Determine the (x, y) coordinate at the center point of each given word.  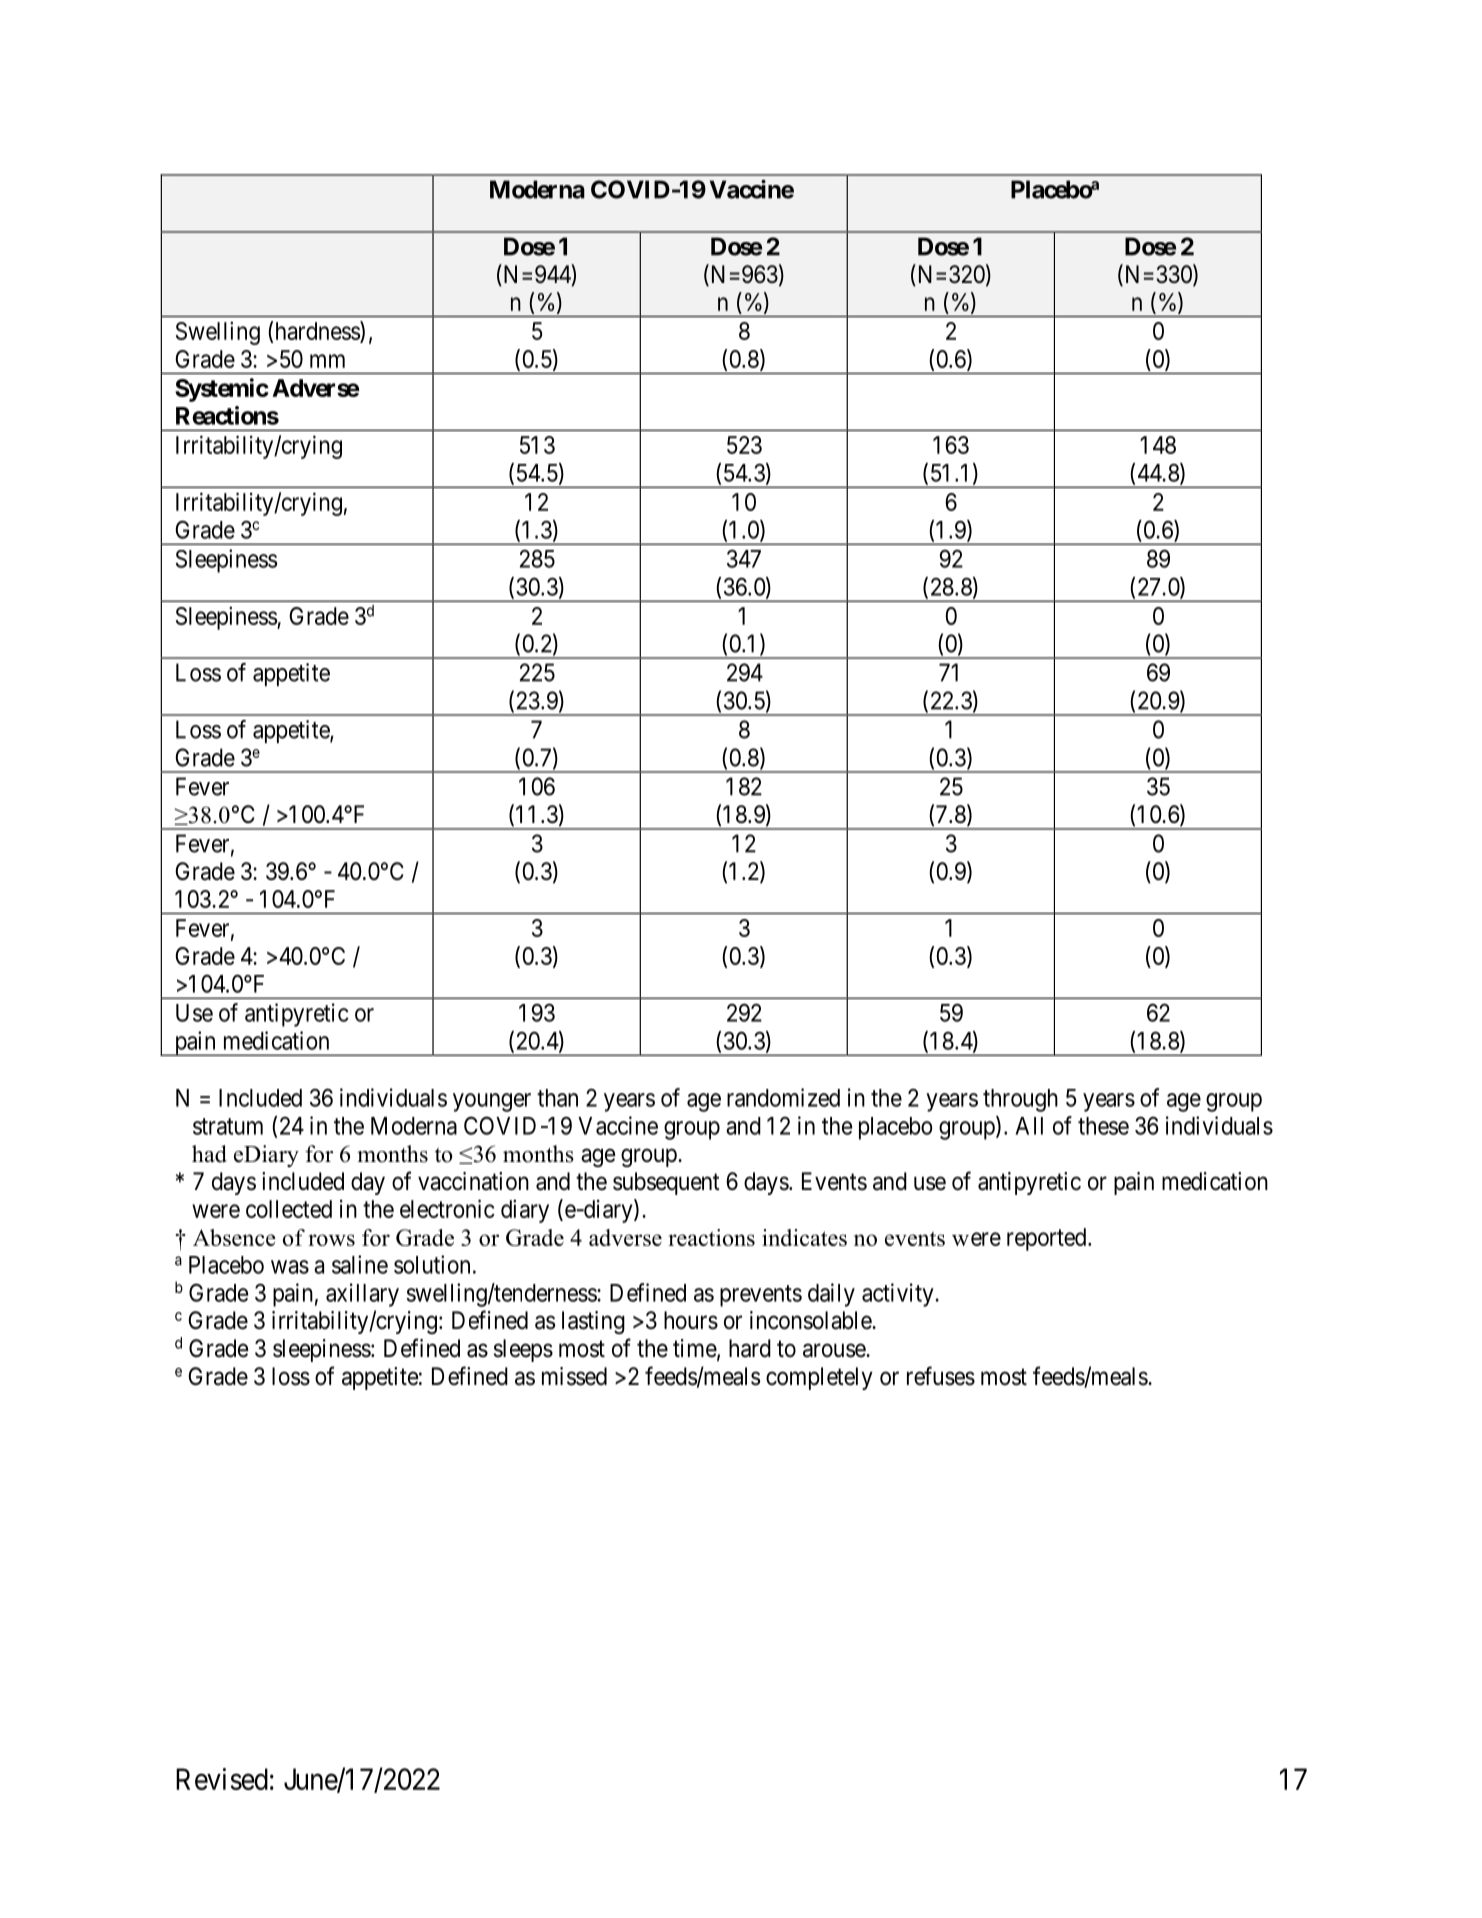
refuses (941, 1376)
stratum (228, 1126)
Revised (222, 1779)
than (557, 1098)
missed (574, 1376)
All (1029, 1126)
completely (819, 1378)
